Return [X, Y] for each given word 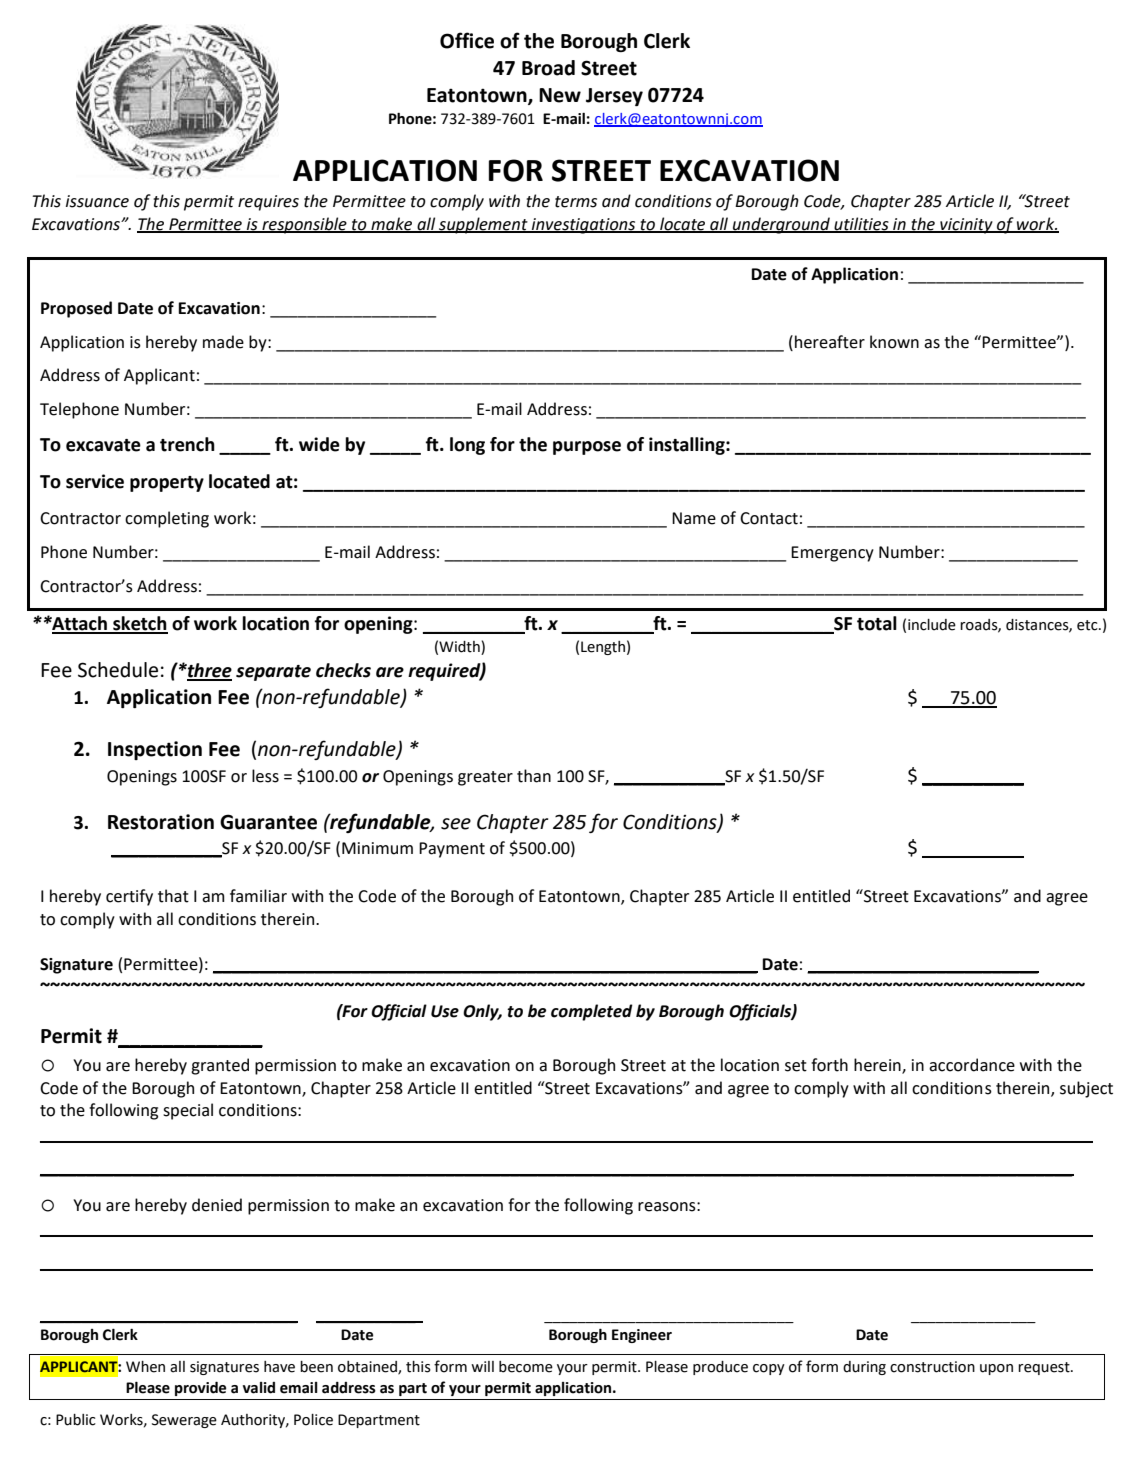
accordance [972, 1065]
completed [592, 1012]
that [173, 896]
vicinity [966, 226]
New [560, 95]
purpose [587, 448]
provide [200, 1388]
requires [268, 203]
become [526, 1367]
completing [167, 519]
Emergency [832, 554]
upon [996, 1369]
